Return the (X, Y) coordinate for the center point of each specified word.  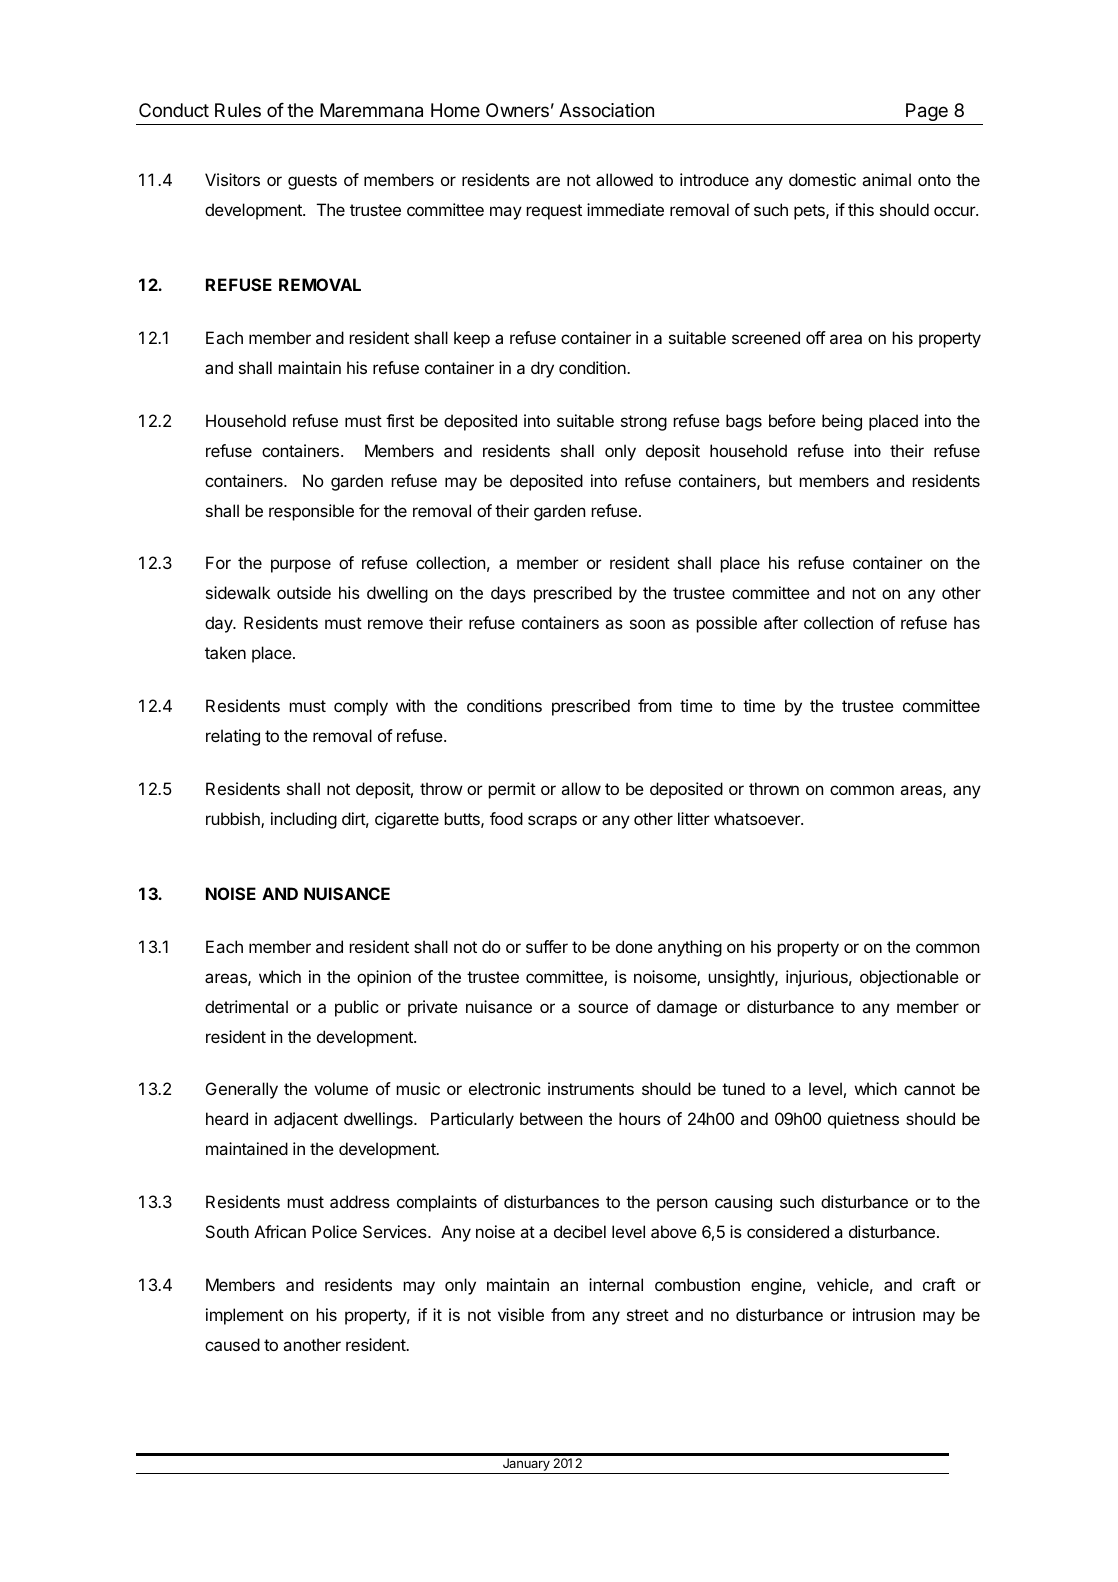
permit (512, 790)
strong (644, 423)
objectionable (909, 978)
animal (886, 179)
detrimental (246, 1006)
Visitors (232, 179)
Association (606, 110)
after (781, 622)
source (603, 1008)
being (842, 422)
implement (245, 1316)
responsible (311, 512)
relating (233, 737)
